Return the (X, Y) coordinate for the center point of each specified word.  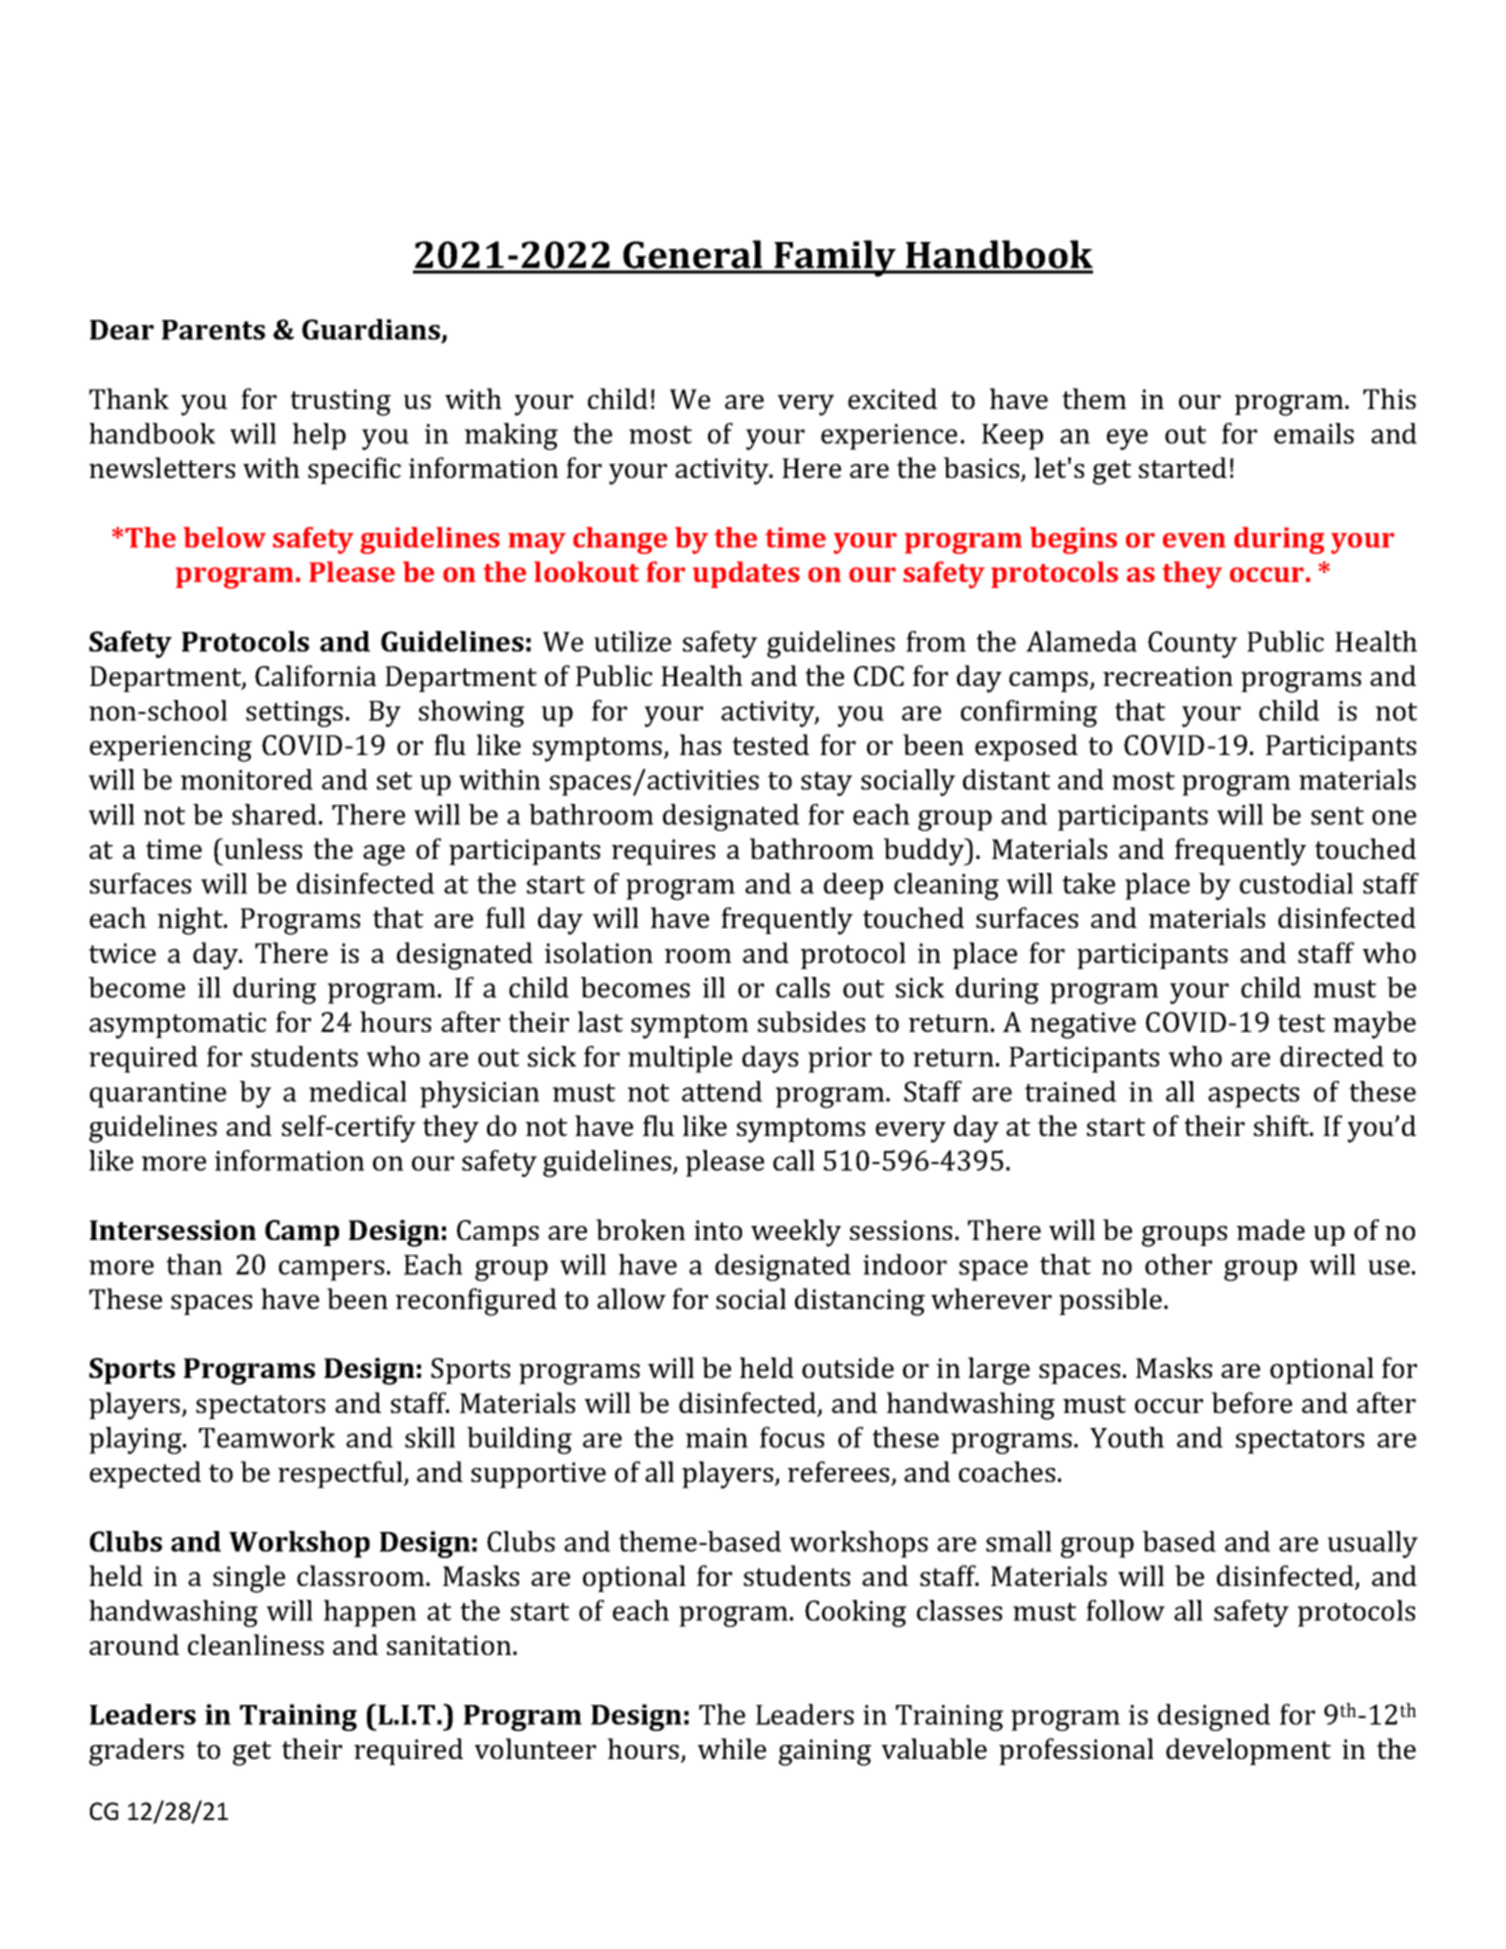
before (1252, 1402)
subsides (811, 1021)
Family (835, 258)
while (732, 1748)
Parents (213, 330)
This (1389, 398)
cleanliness (256, 1644)
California (315, 675)
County (1192, 644)
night (191, 921)
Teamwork (267, 1437)
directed (1332, 1056)
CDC (879, 676)
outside (848, 1367)
